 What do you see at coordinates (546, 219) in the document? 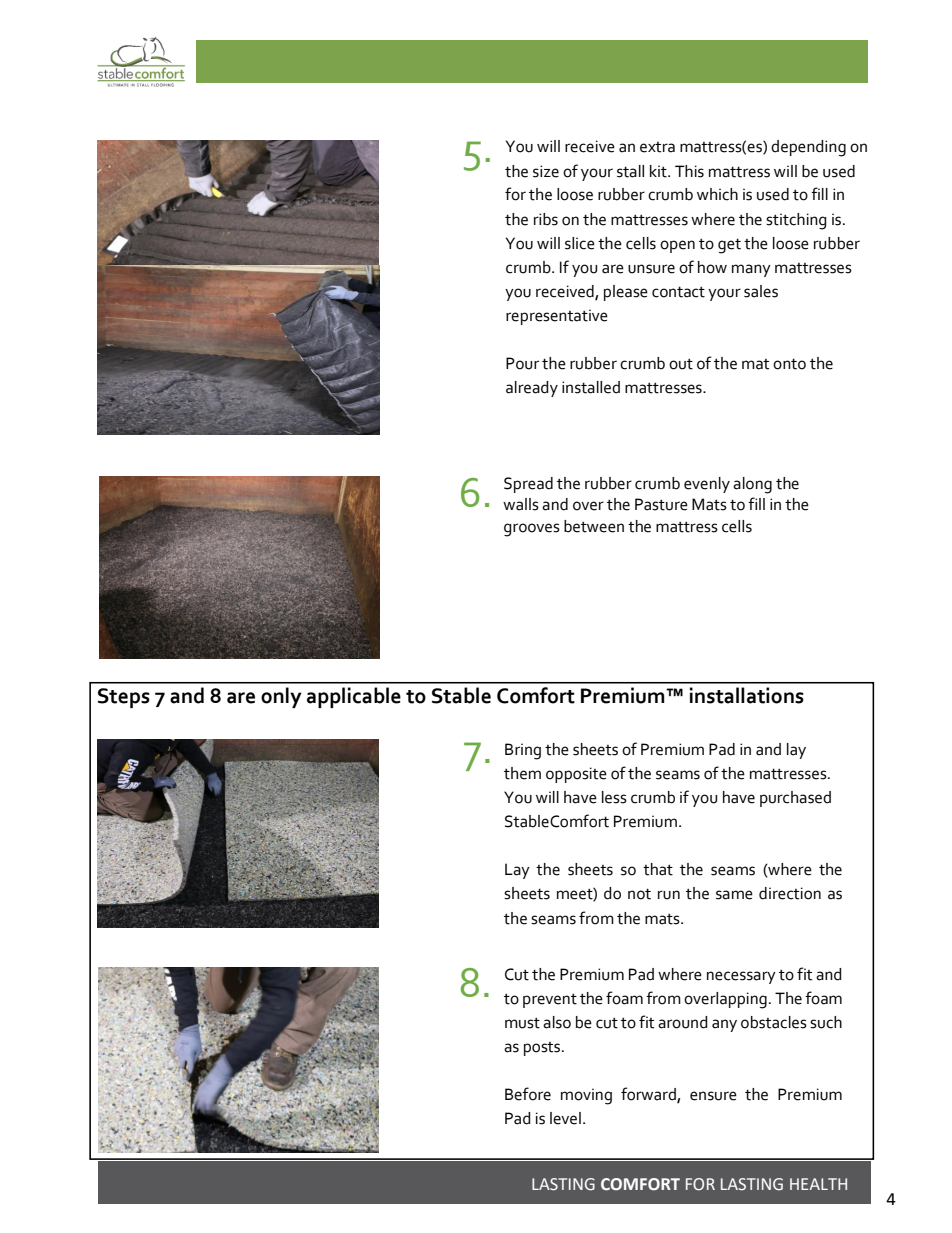
I see `ribs` at bounding box center [546, 219].
